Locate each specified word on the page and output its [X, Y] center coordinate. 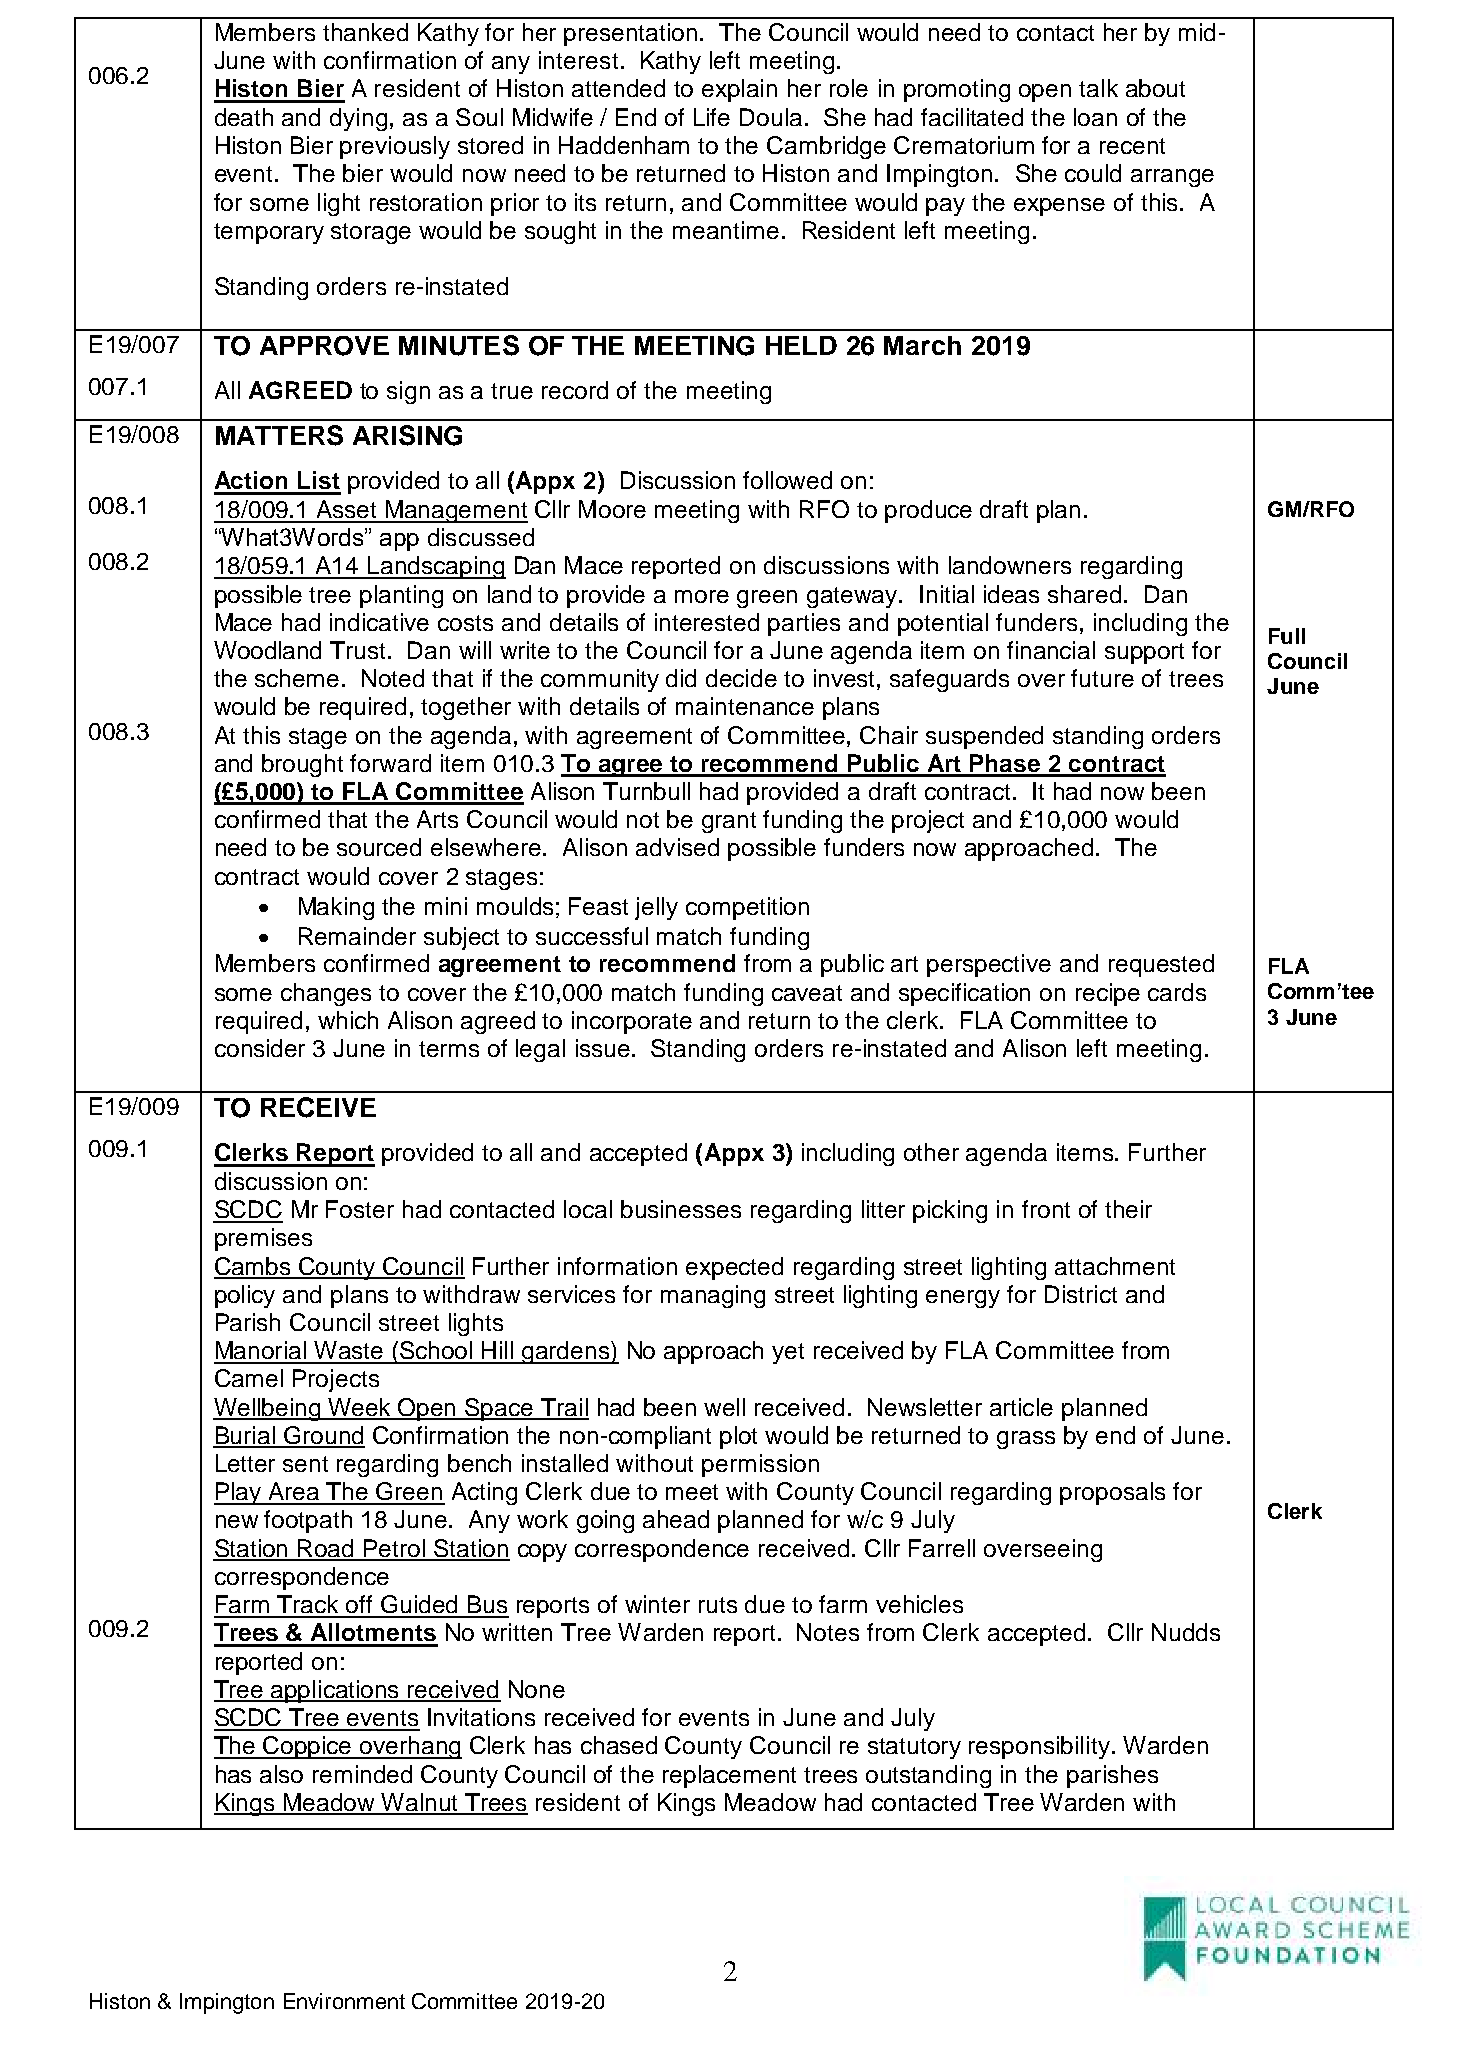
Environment [344, 2001]
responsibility [1039, 1747]
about [1155, 88]
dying [358, 119]
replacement [729, 1776]
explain [739, 90]
